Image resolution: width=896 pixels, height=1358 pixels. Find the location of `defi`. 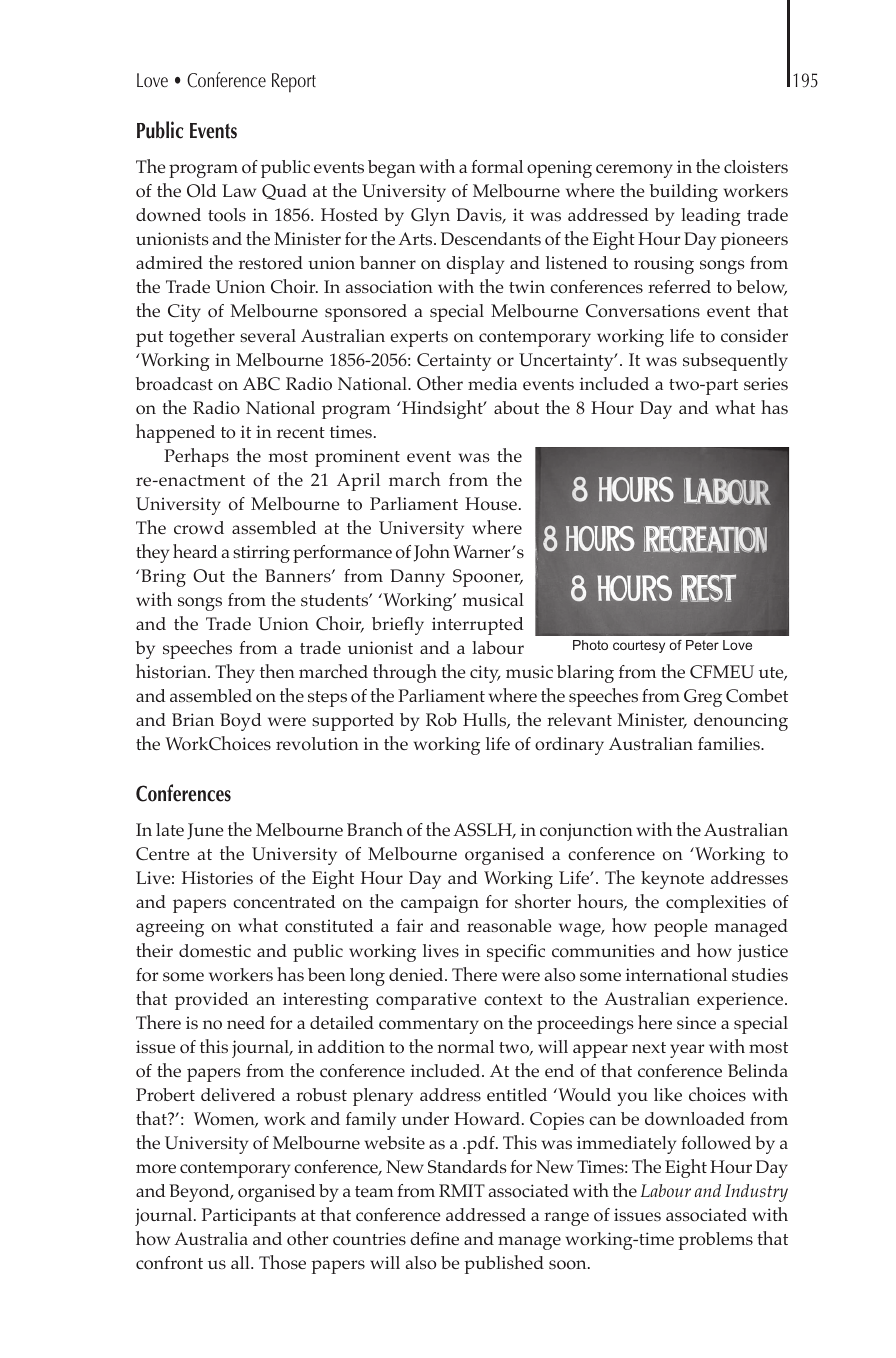

defi is located at coordinates (425, 1238).
